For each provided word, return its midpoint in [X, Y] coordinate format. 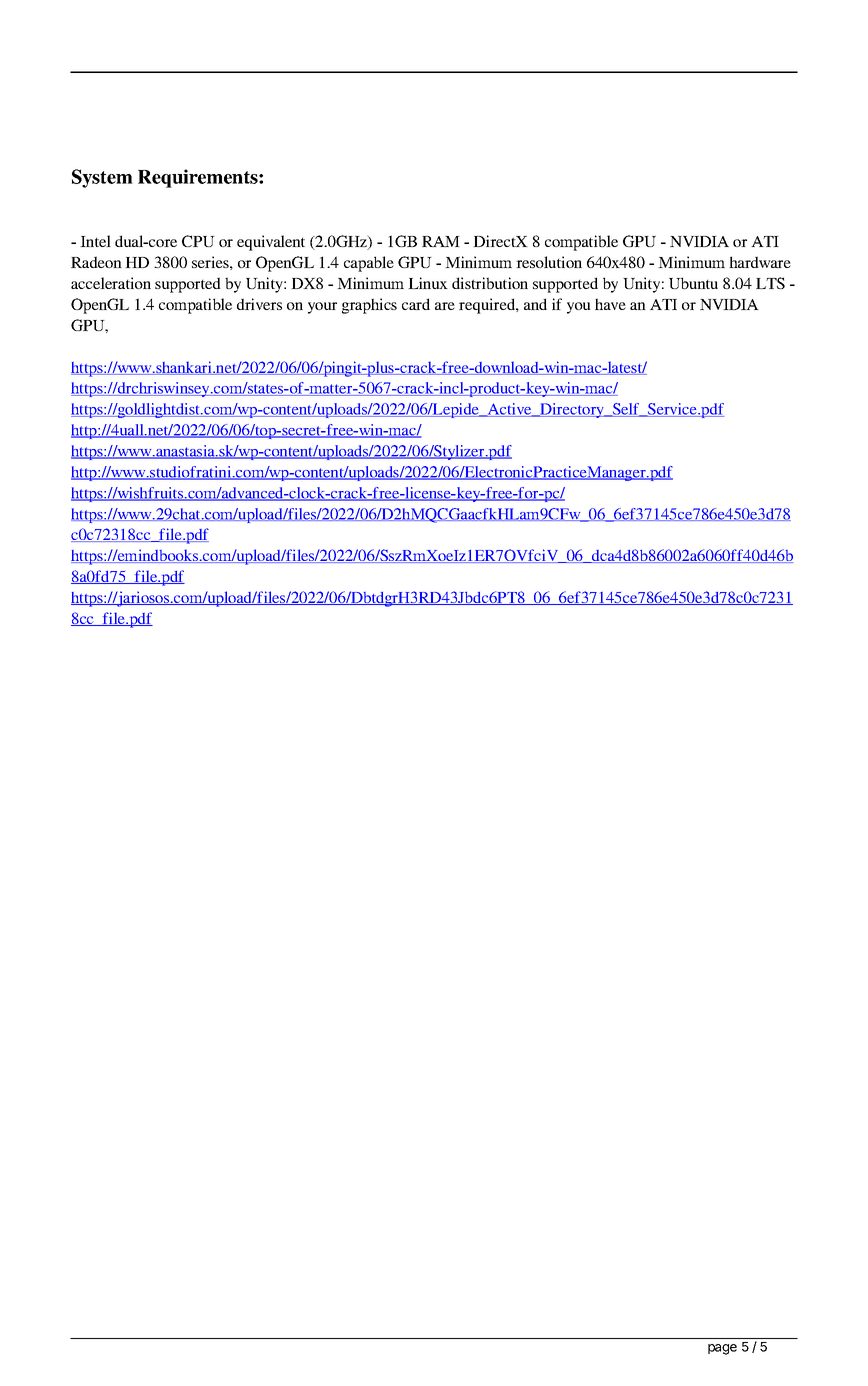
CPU [198, 241]
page [722, 1349]
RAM [441, 241]
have [610, 304]
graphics [369, 306]
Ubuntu [693, 283]
